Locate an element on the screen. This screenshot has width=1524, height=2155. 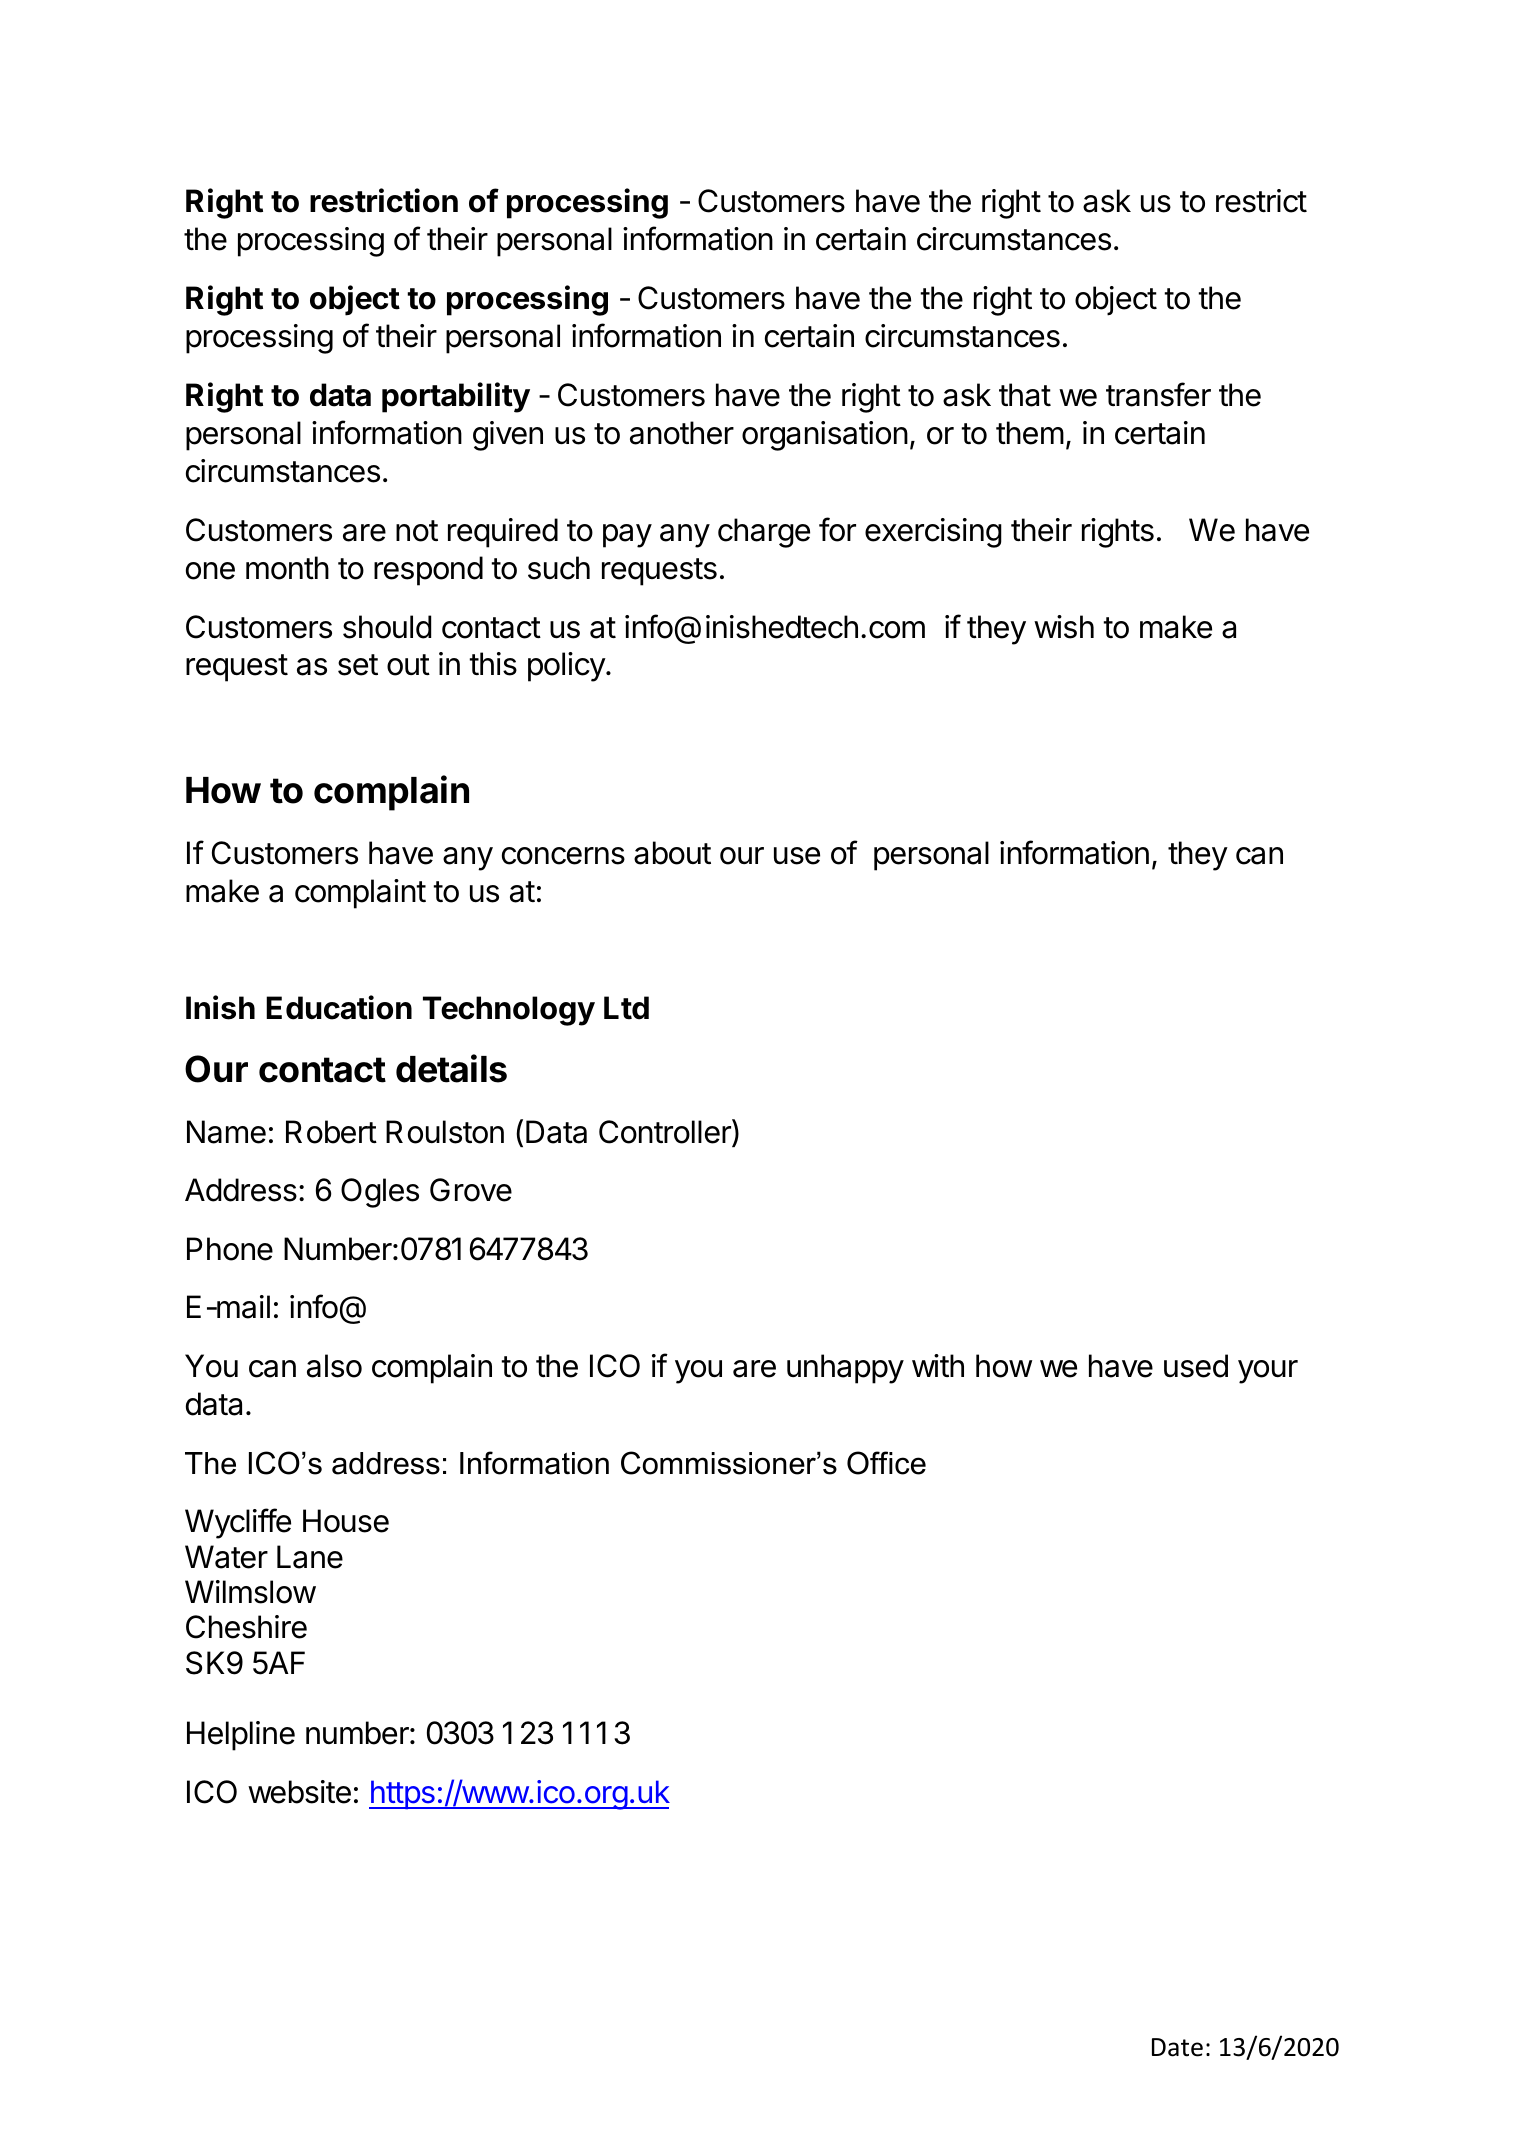
another is located at coordinates (682, 433).
